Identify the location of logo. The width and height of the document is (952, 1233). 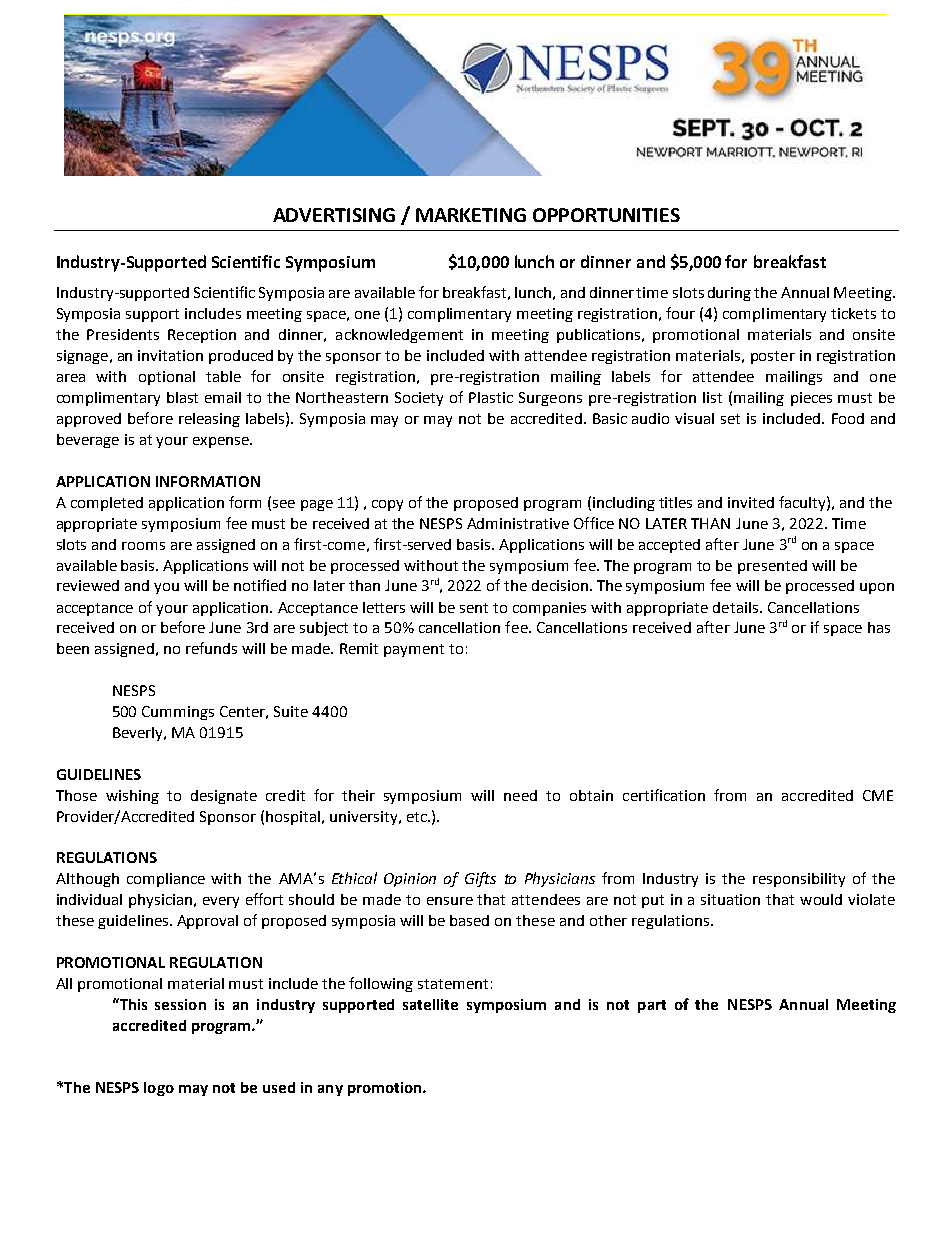
(159, 1089).
